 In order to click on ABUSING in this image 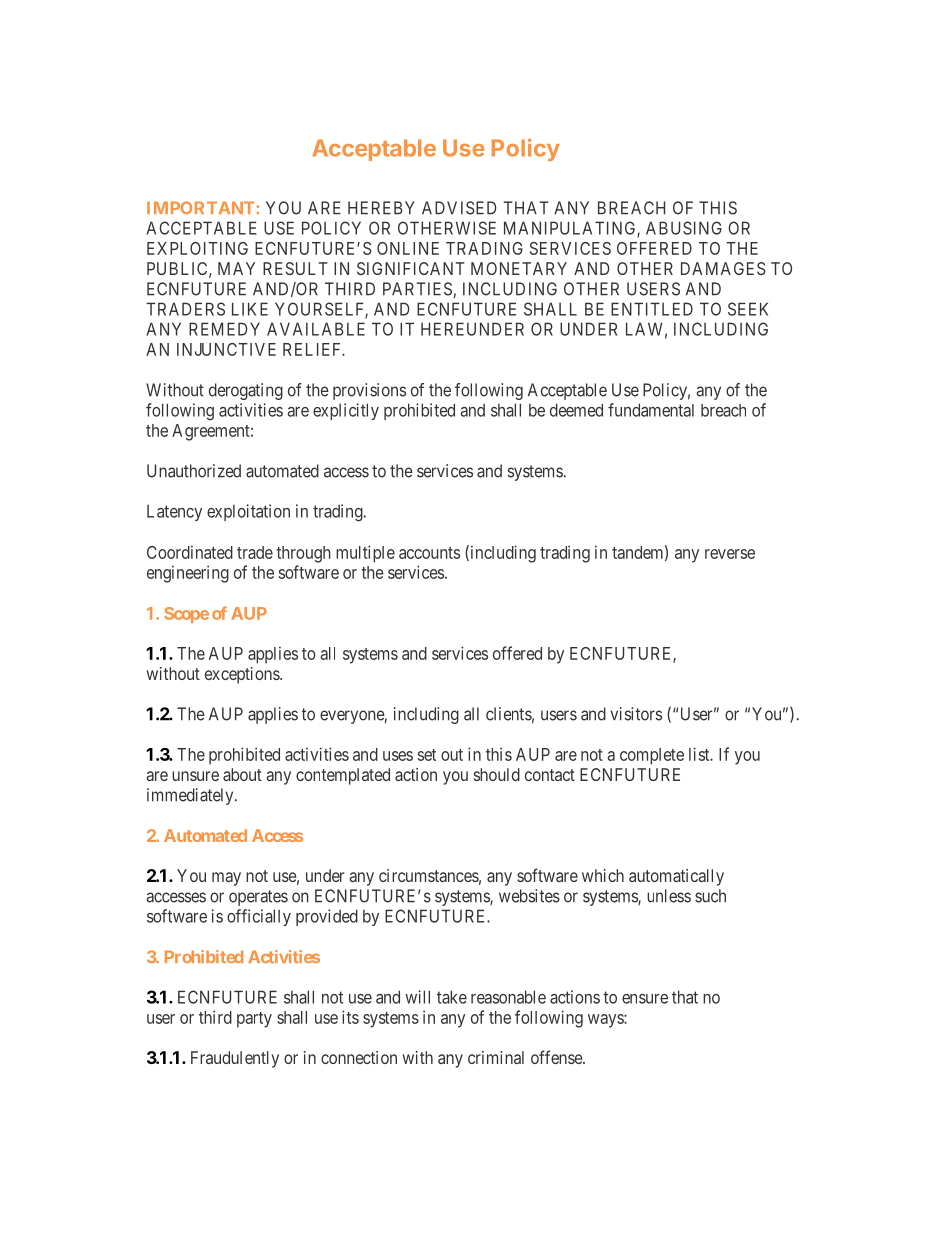, I will do `click(684, 228)`.
